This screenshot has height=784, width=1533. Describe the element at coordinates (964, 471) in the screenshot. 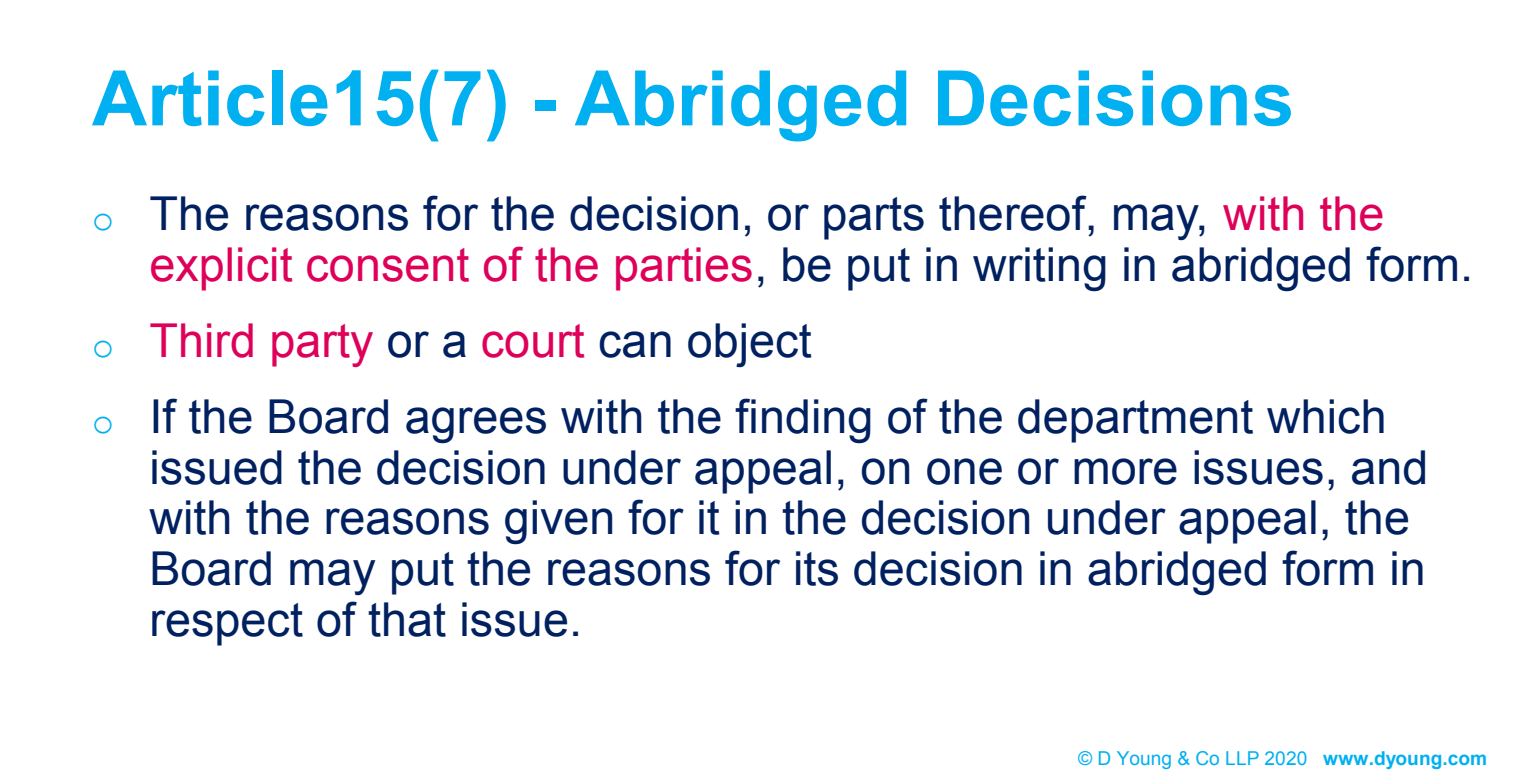

I see `one` at that location.
